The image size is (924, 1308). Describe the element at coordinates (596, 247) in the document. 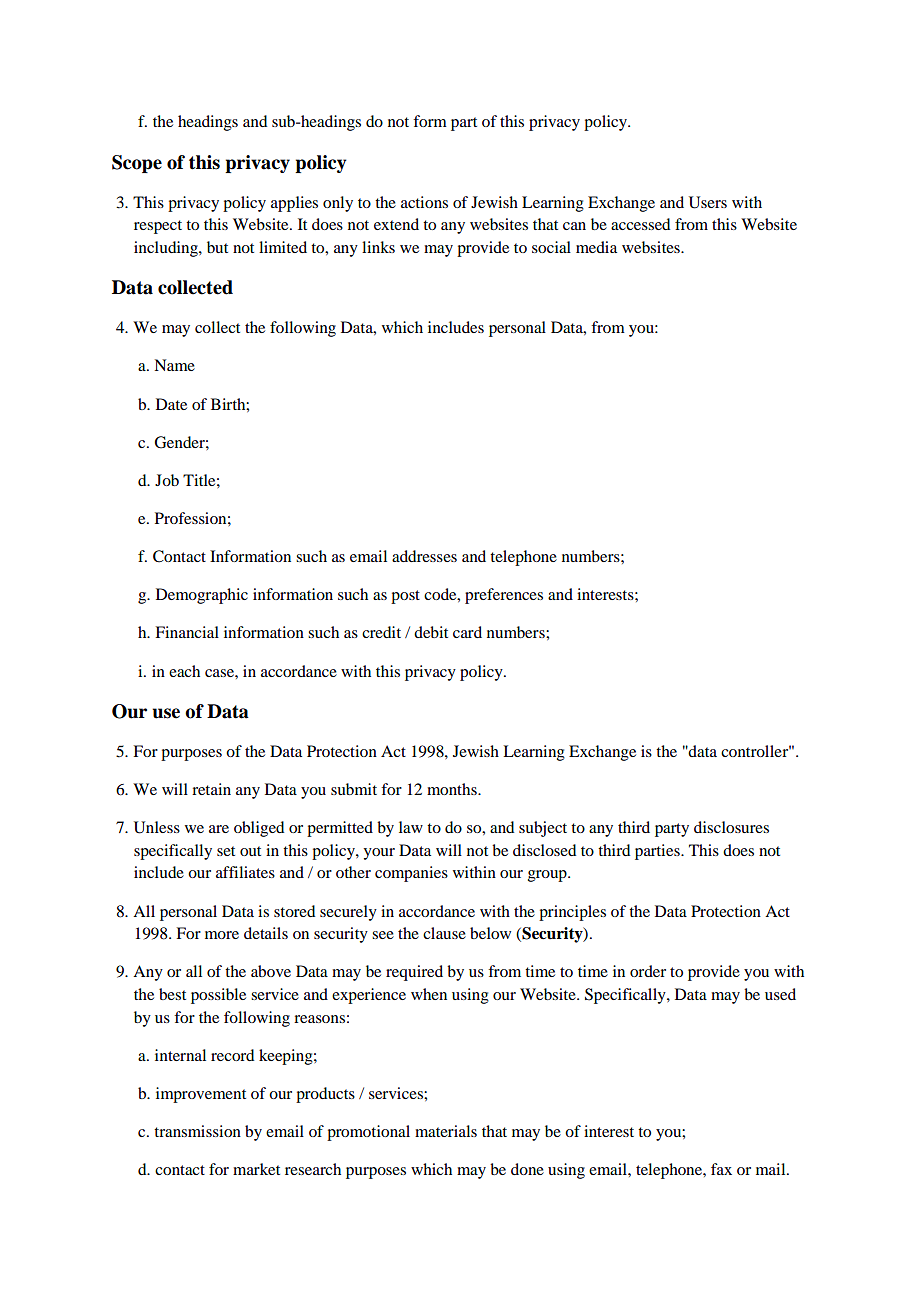

I see `media` at that location.
